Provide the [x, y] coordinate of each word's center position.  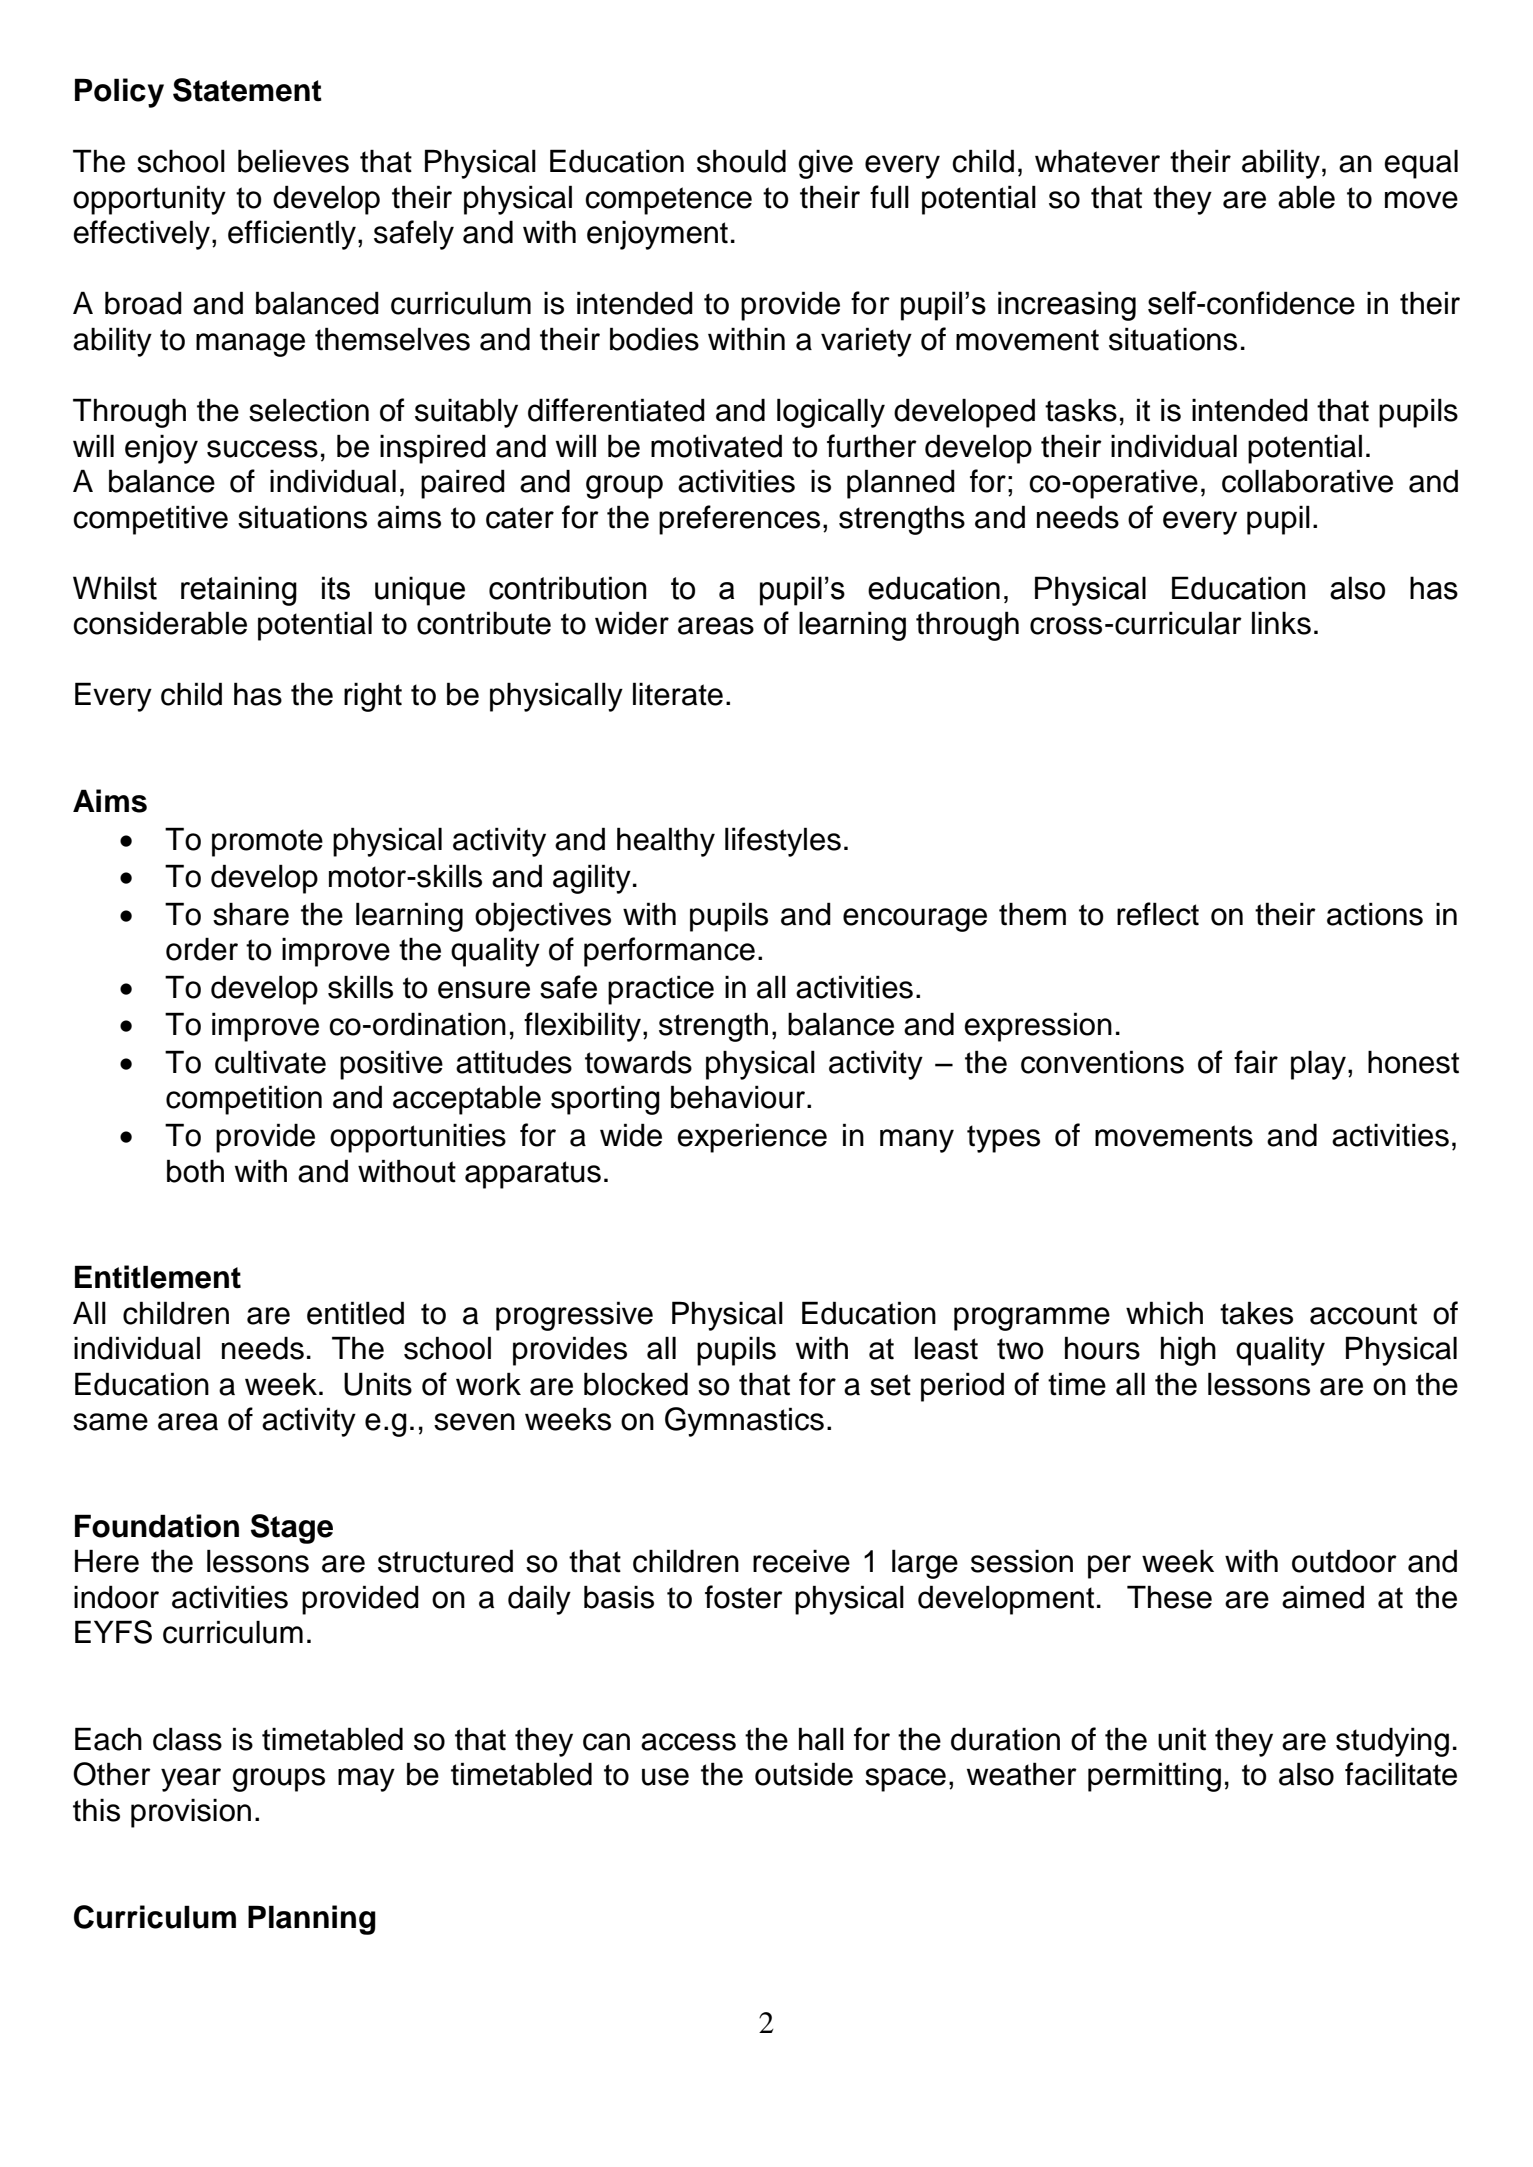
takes [1256, 1313]
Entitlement [158, 1277]
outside [804, 1774]
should [741, 161]
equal [1421, 164]
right [373, 697]
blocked [636, 1384]
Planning [312, 1920]
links [1281, 623]
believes [293, 161]
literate [678, 694]
